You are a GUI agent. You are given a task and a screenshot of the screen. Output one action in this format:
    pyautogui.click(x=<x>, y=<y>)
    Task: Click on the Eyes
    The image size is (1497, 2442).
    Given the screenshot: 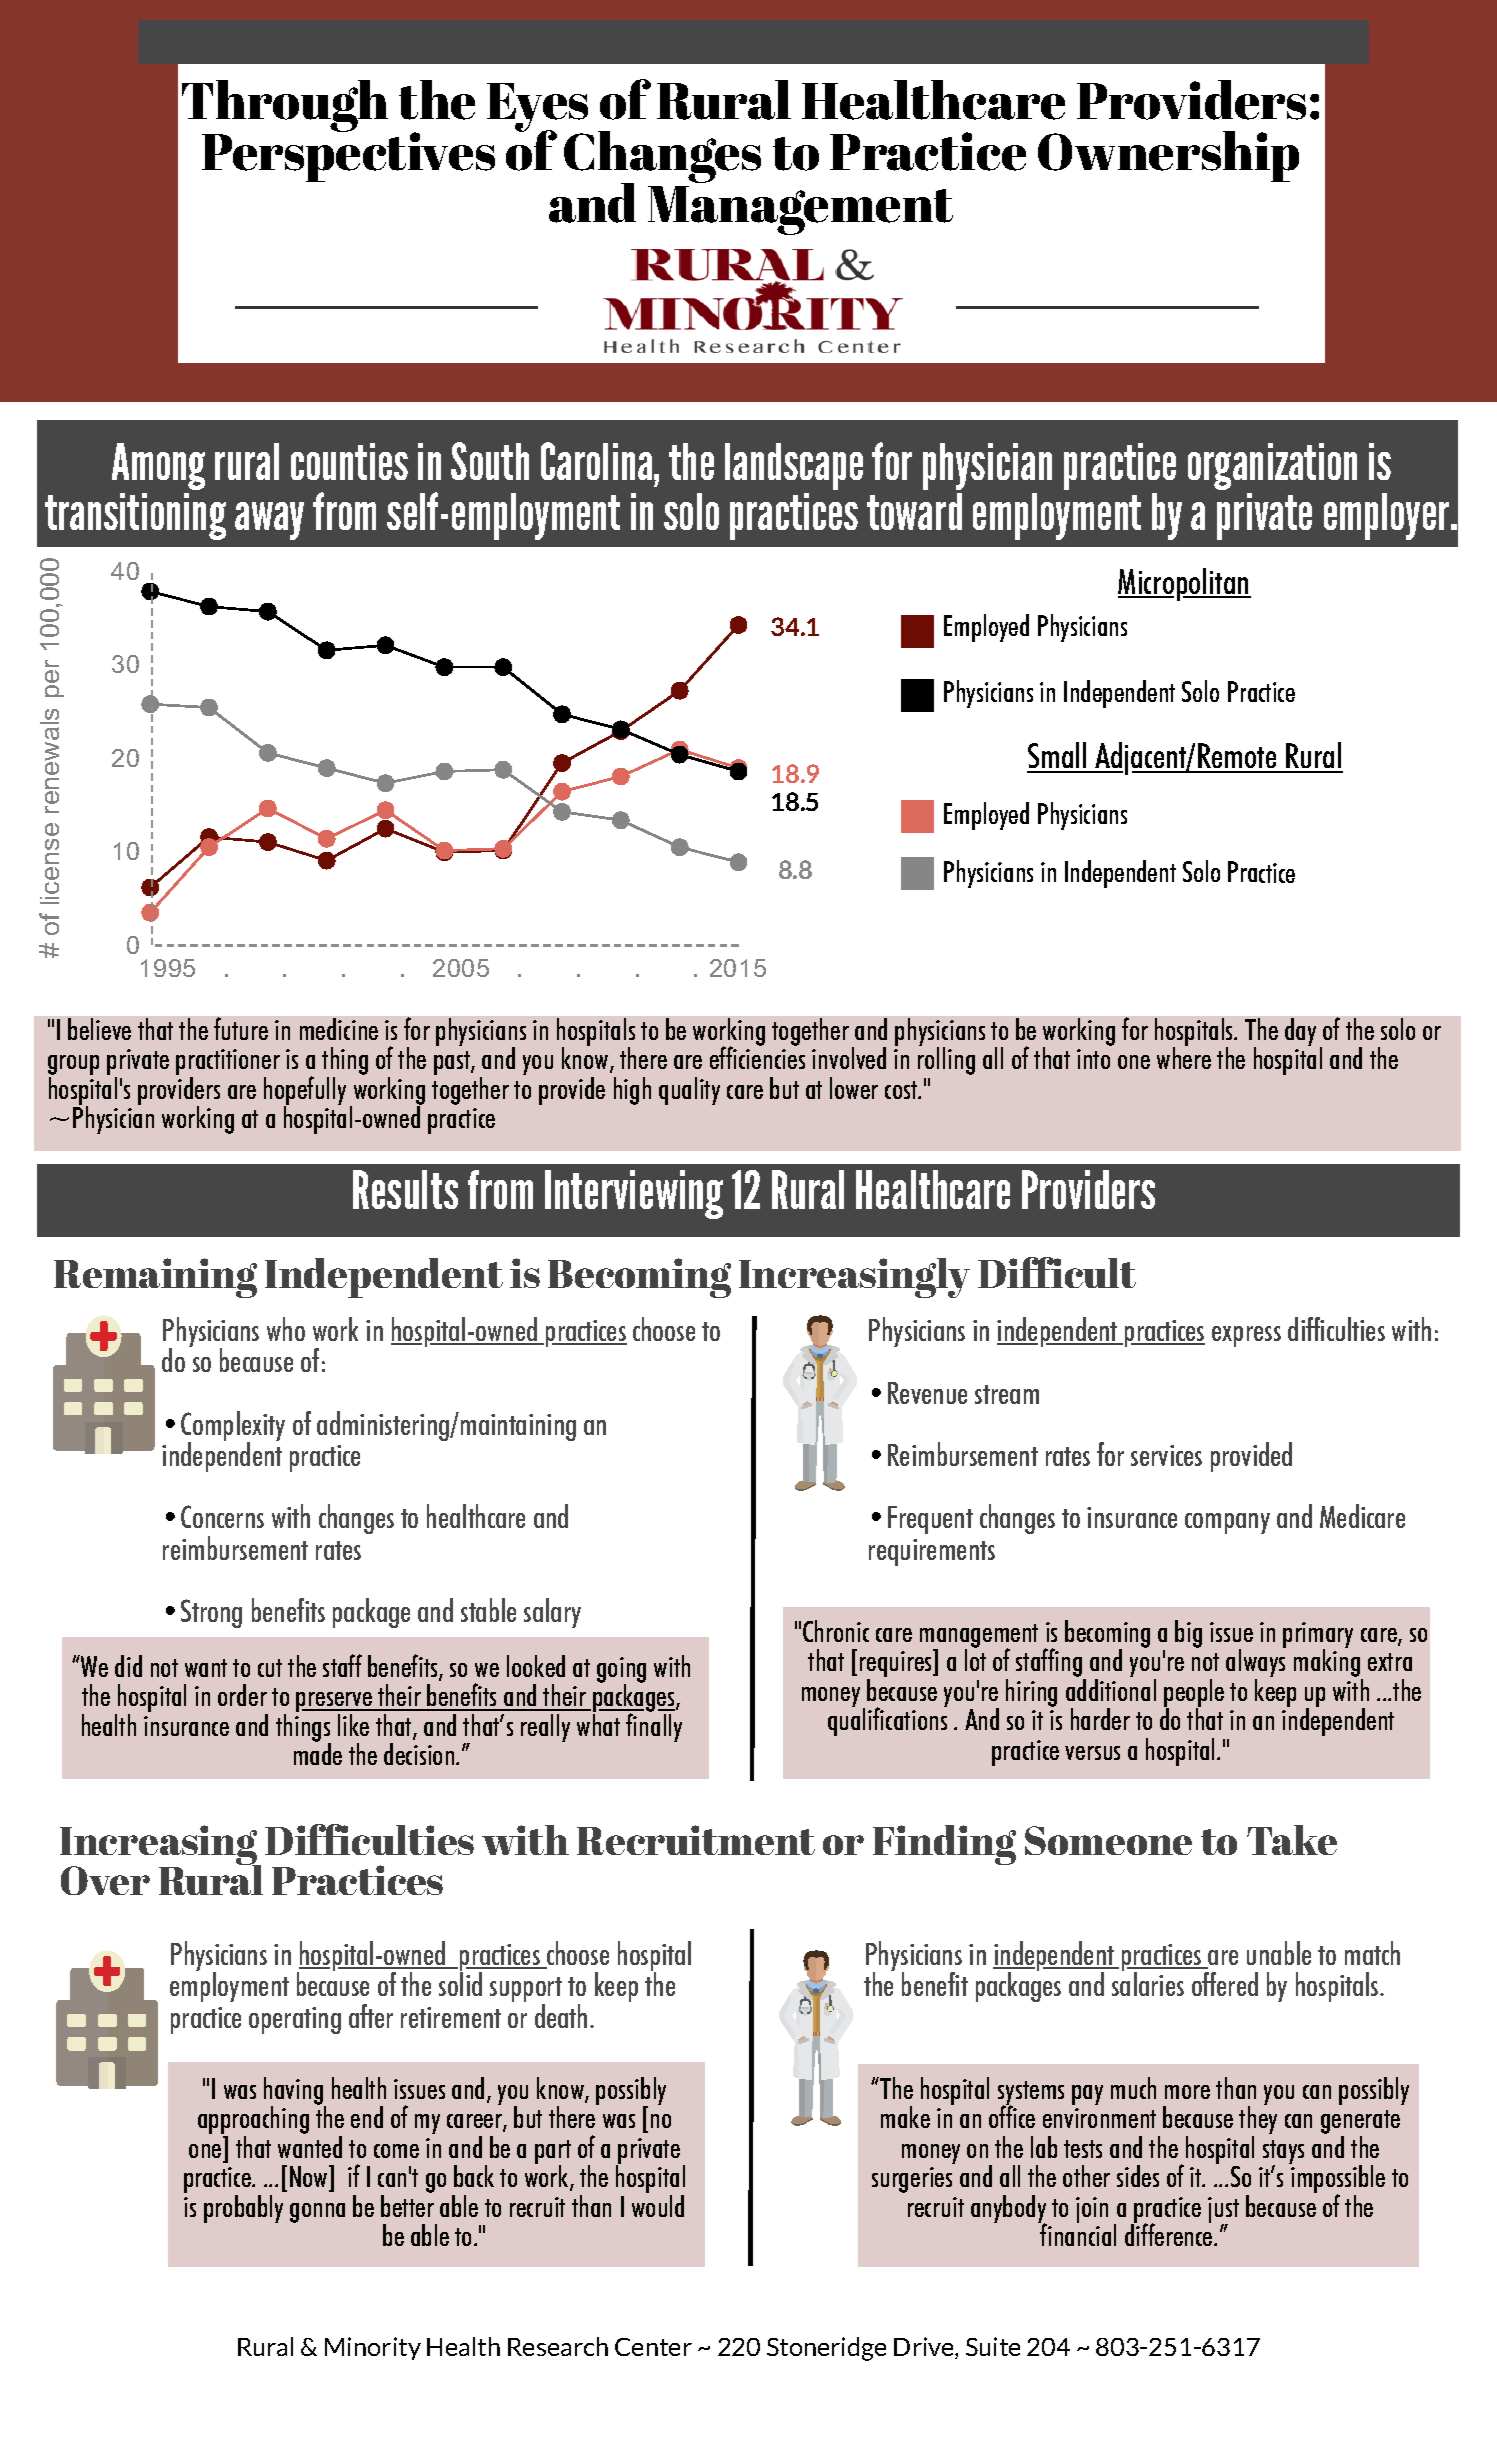 What is the action you would take?
    pyautogui.click(x=538, y=109)
